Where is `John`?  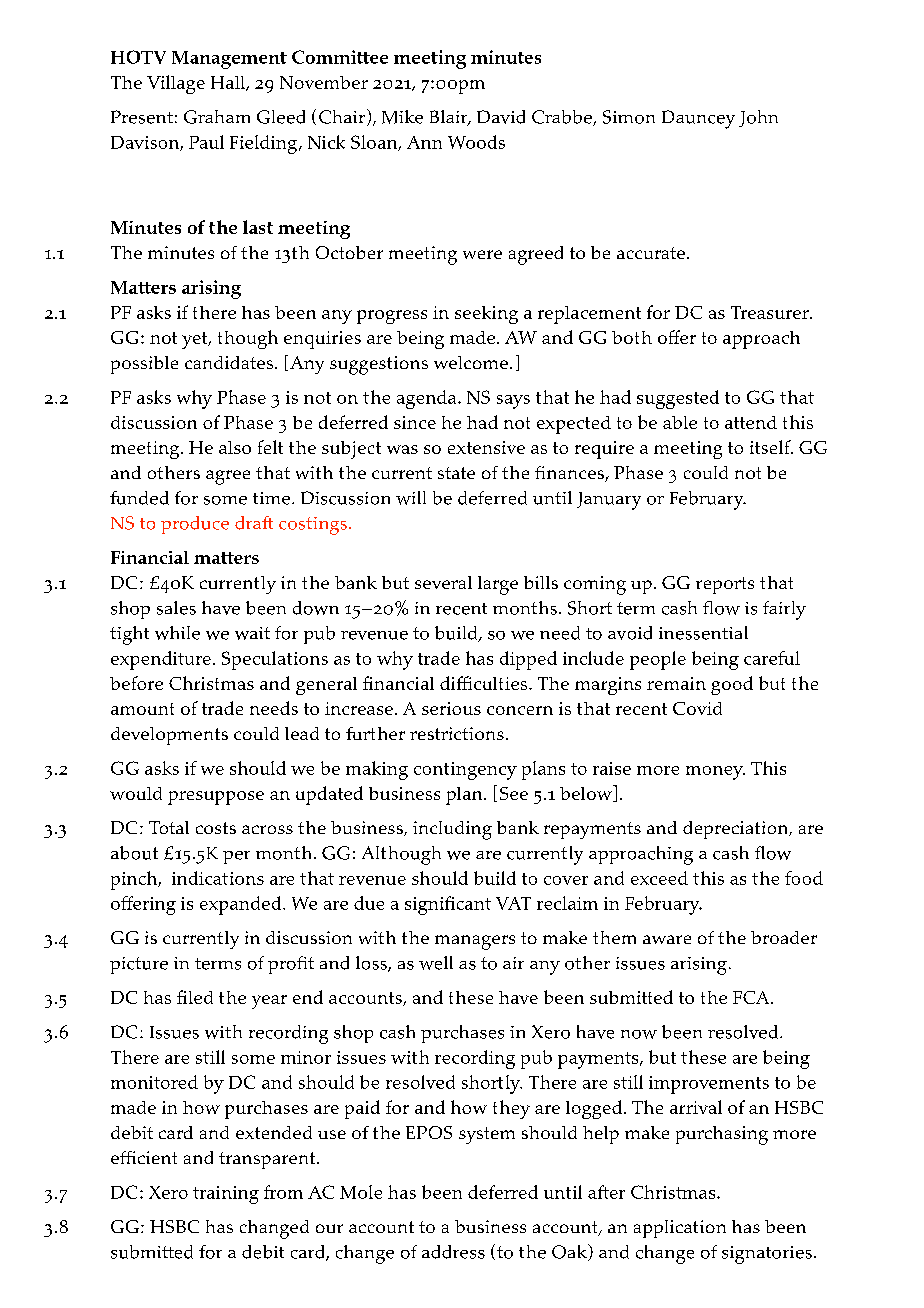 John is located at coordinates (758, 118).
